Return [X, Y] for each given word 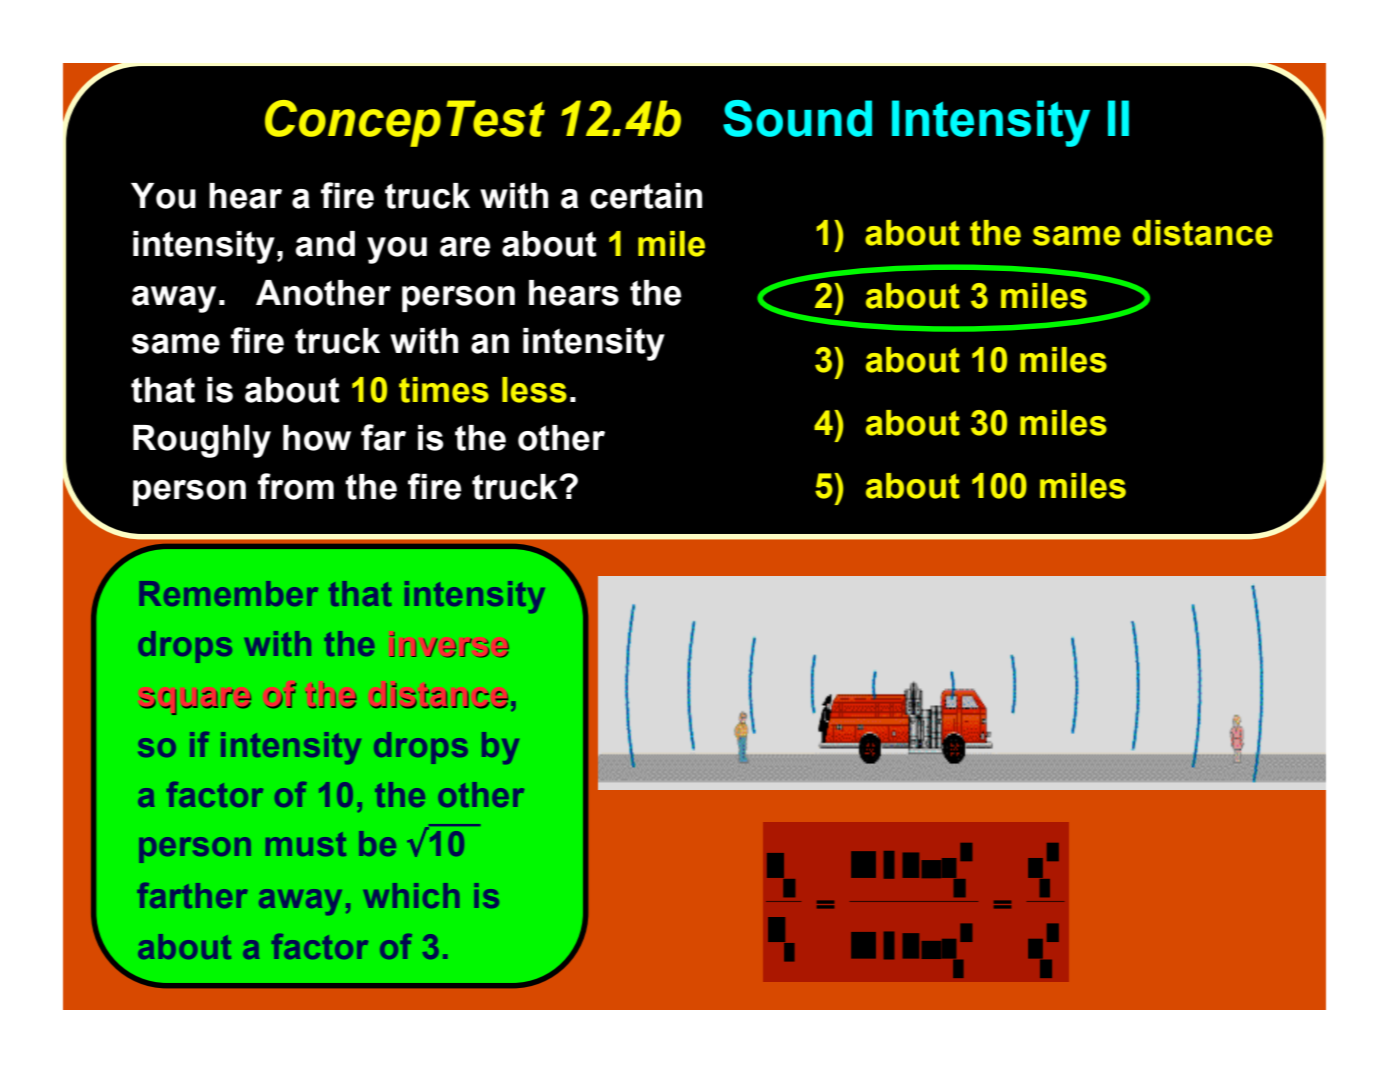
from [296, 486]
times [444, 390]
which [411, 895]
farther [192, 895]
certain [646, 196]
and [325, 244]
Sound [797, 118]
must [306, 844]
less [534, 390]
